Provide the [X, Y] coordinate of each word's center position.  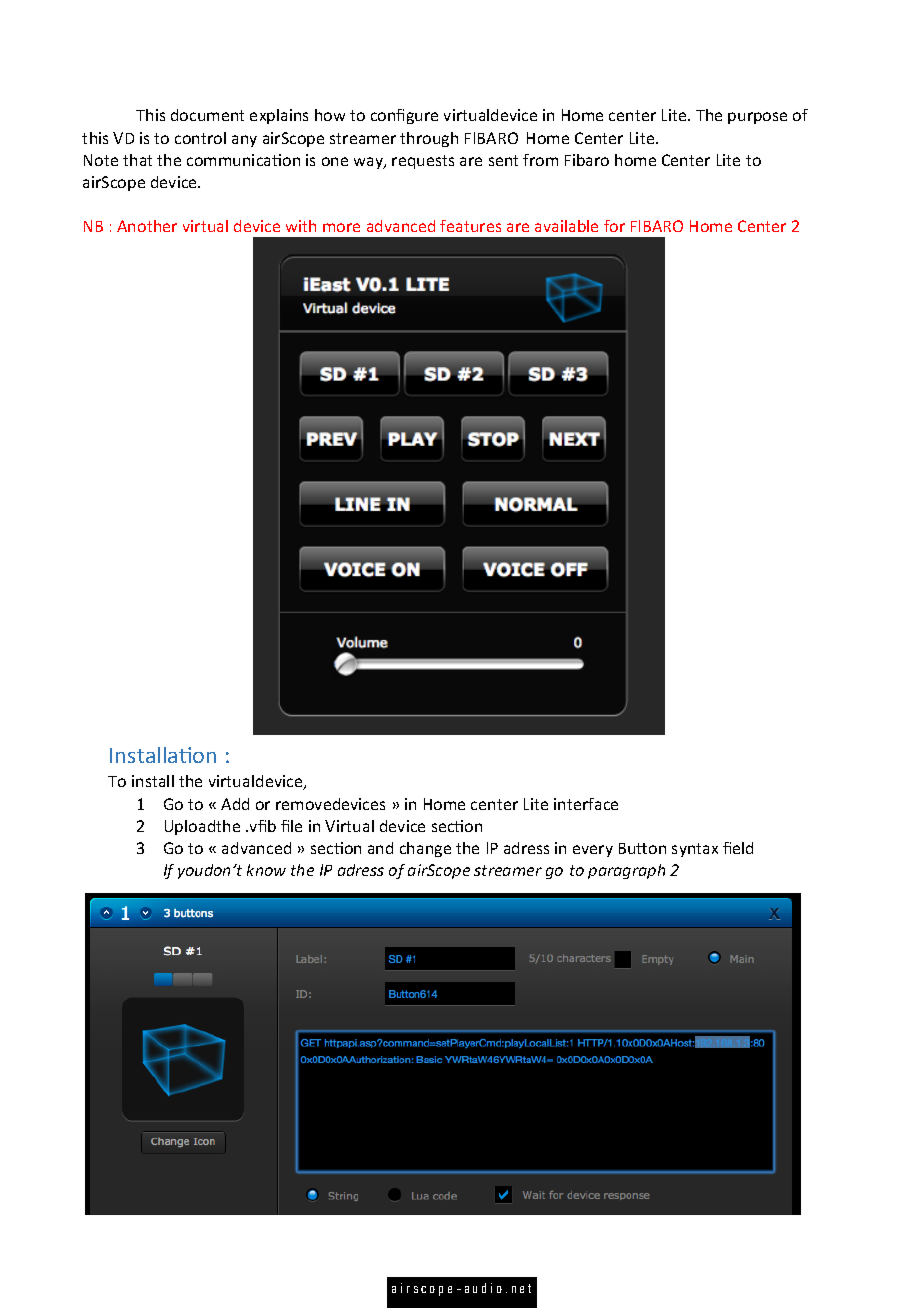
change [425, 849]
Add [235, 804]
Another [147, 226]
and [380, 848]
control [200, 138]
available [566, 226]
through [429, 139]
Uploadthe [202, 827]
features [470, 226]
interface [586, 804]
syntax [695, 850]
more [341, 227]
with [301, 226]
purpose [757, 118]
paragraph [626, 871]
